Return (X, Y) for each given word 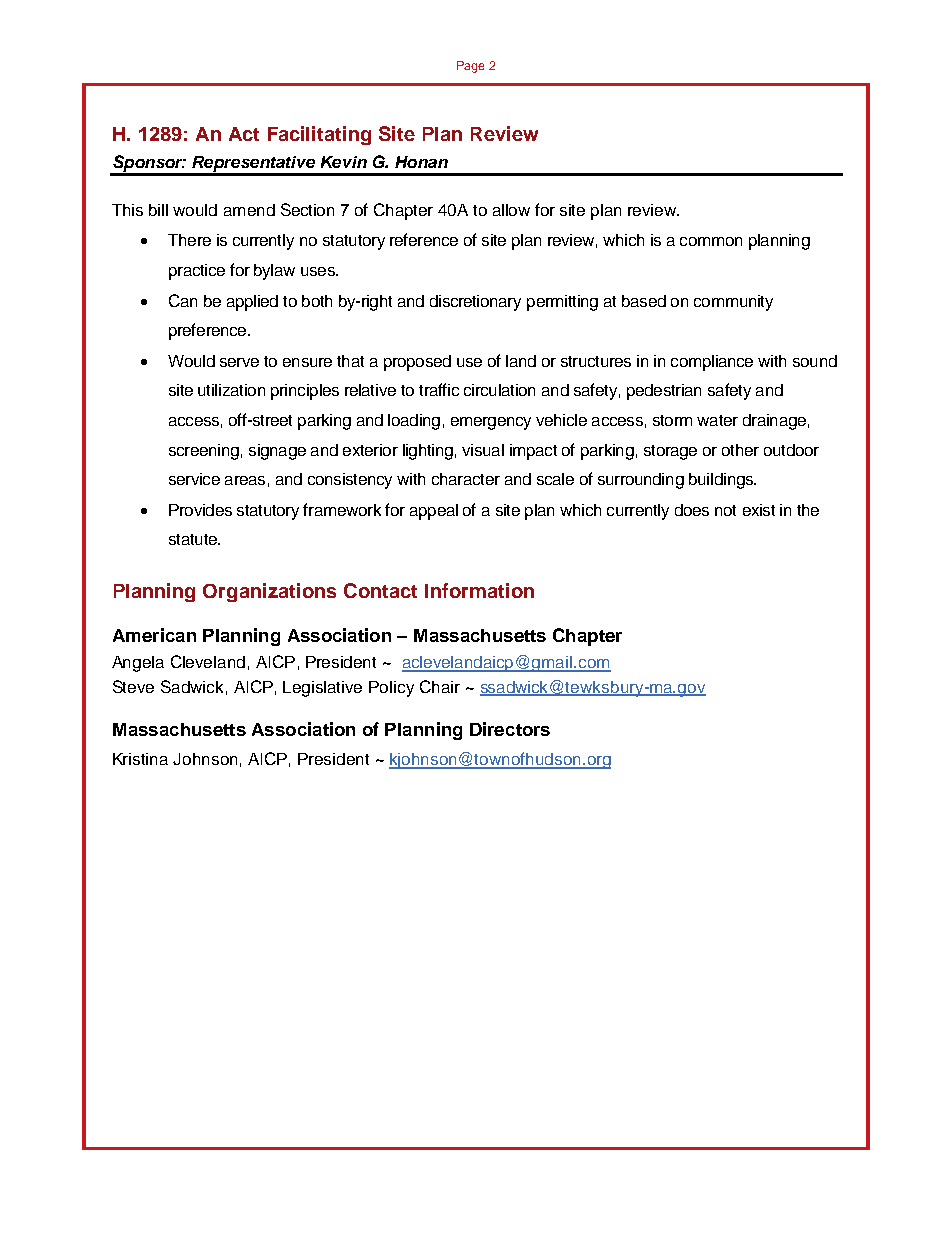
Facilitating (319, 135)
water (717, 420)
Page (470, 67)
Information (479, 590)
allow (511, 210)
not (725, 510)
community (733, 303)
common (711, 241)
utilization (231, 390)
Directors (510, 729)
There (189, 240)
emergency (491, 423)
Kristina (140, 759)
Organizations (269, 592)
